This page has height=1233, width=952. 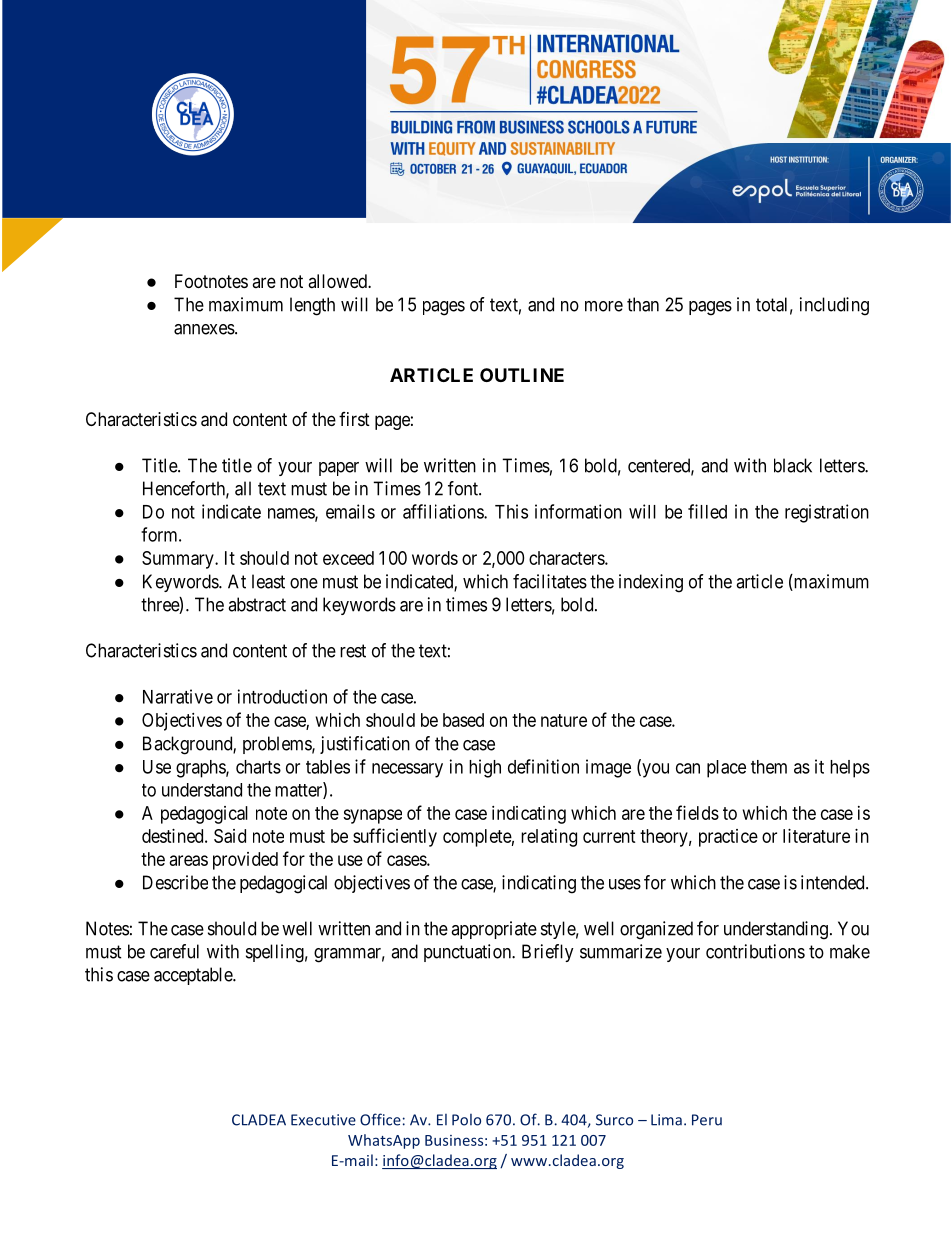 What do you see at coordinates (827, 513) in the page?
I see `registration` at bounding box center [827, 513].
